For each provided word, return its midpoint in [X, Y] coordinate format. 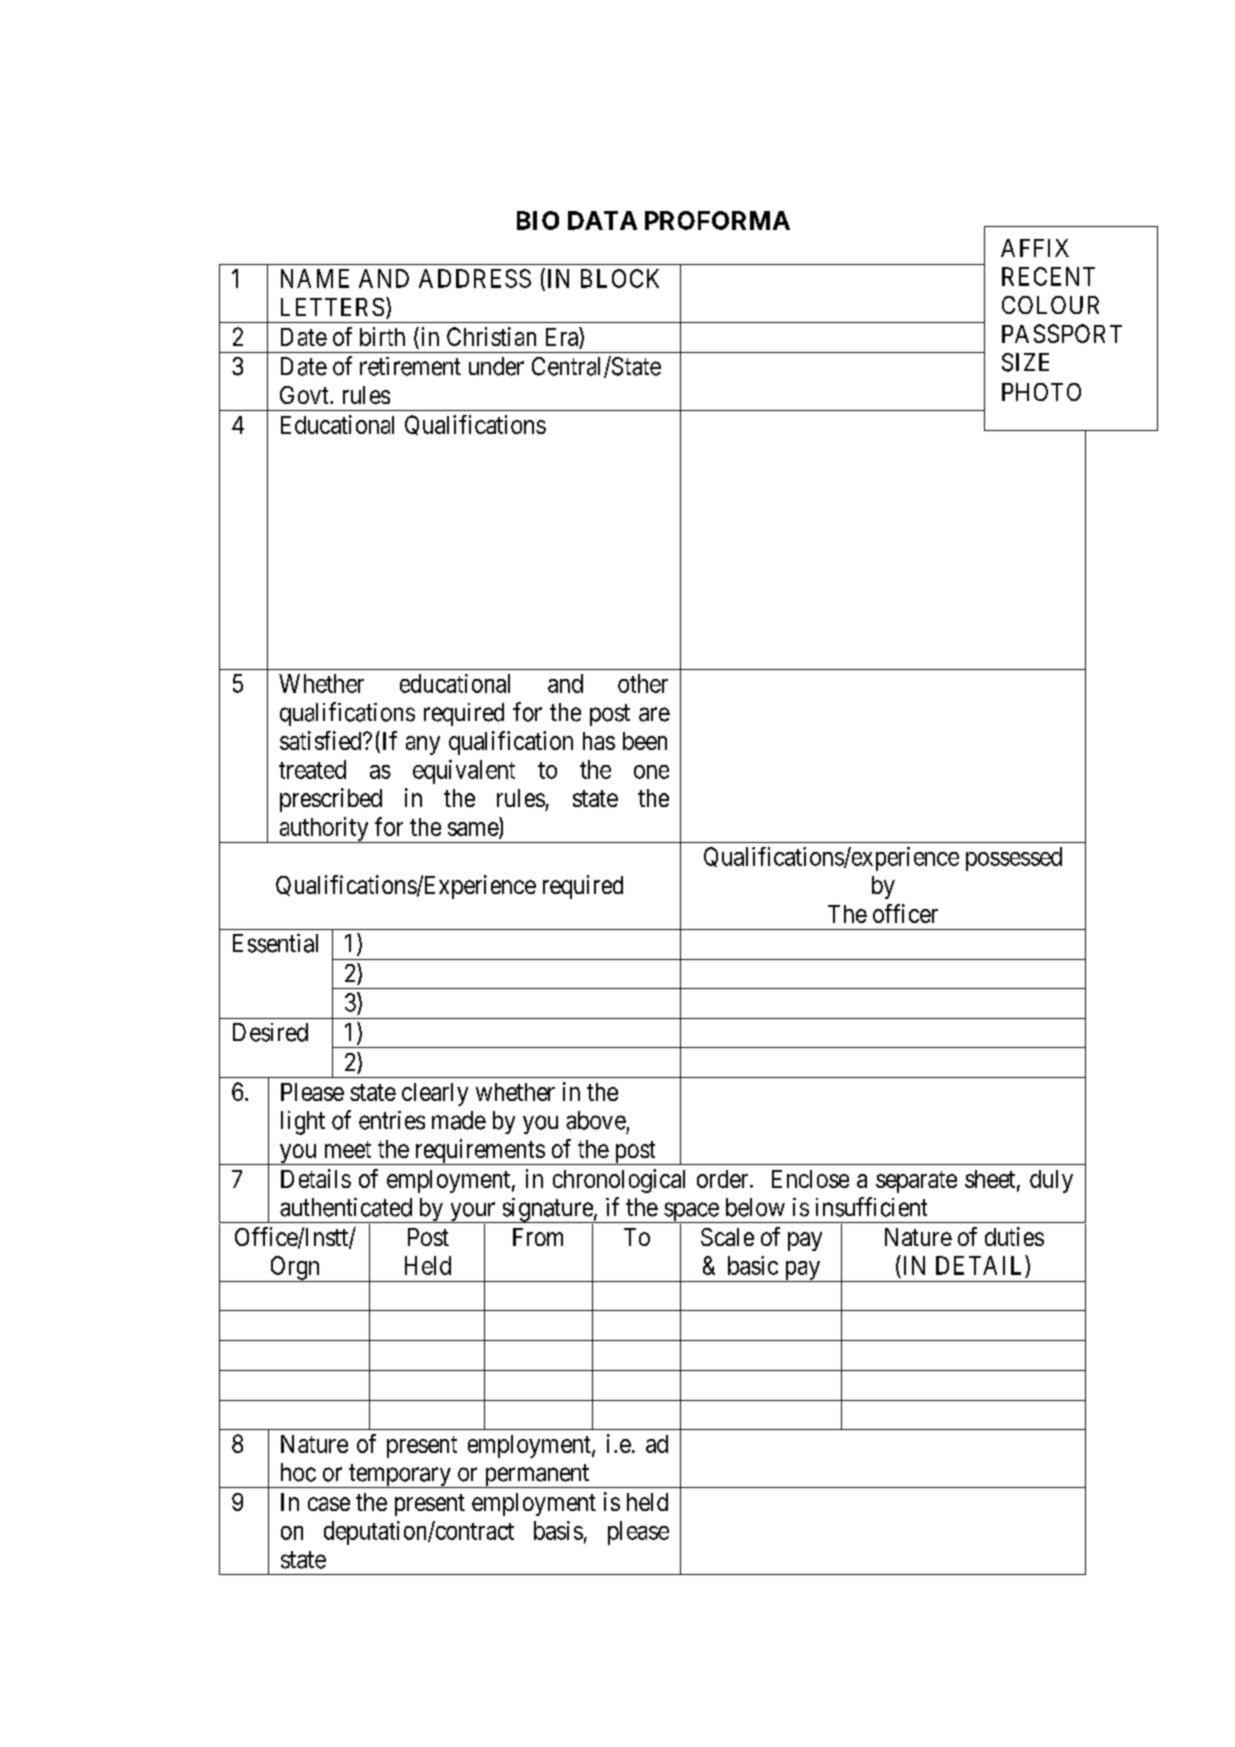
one [651, 772]
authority [324, 830]
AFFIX [1035, 248]
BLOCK [620, 278]
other [643, 683]
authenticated [346, 1207]
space [691, 1212]
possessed [1014, 859]
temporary [399, 1476]
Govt [305, 395]
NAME [315, 278]
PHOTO [1041, 392]
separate [916, 1182]
